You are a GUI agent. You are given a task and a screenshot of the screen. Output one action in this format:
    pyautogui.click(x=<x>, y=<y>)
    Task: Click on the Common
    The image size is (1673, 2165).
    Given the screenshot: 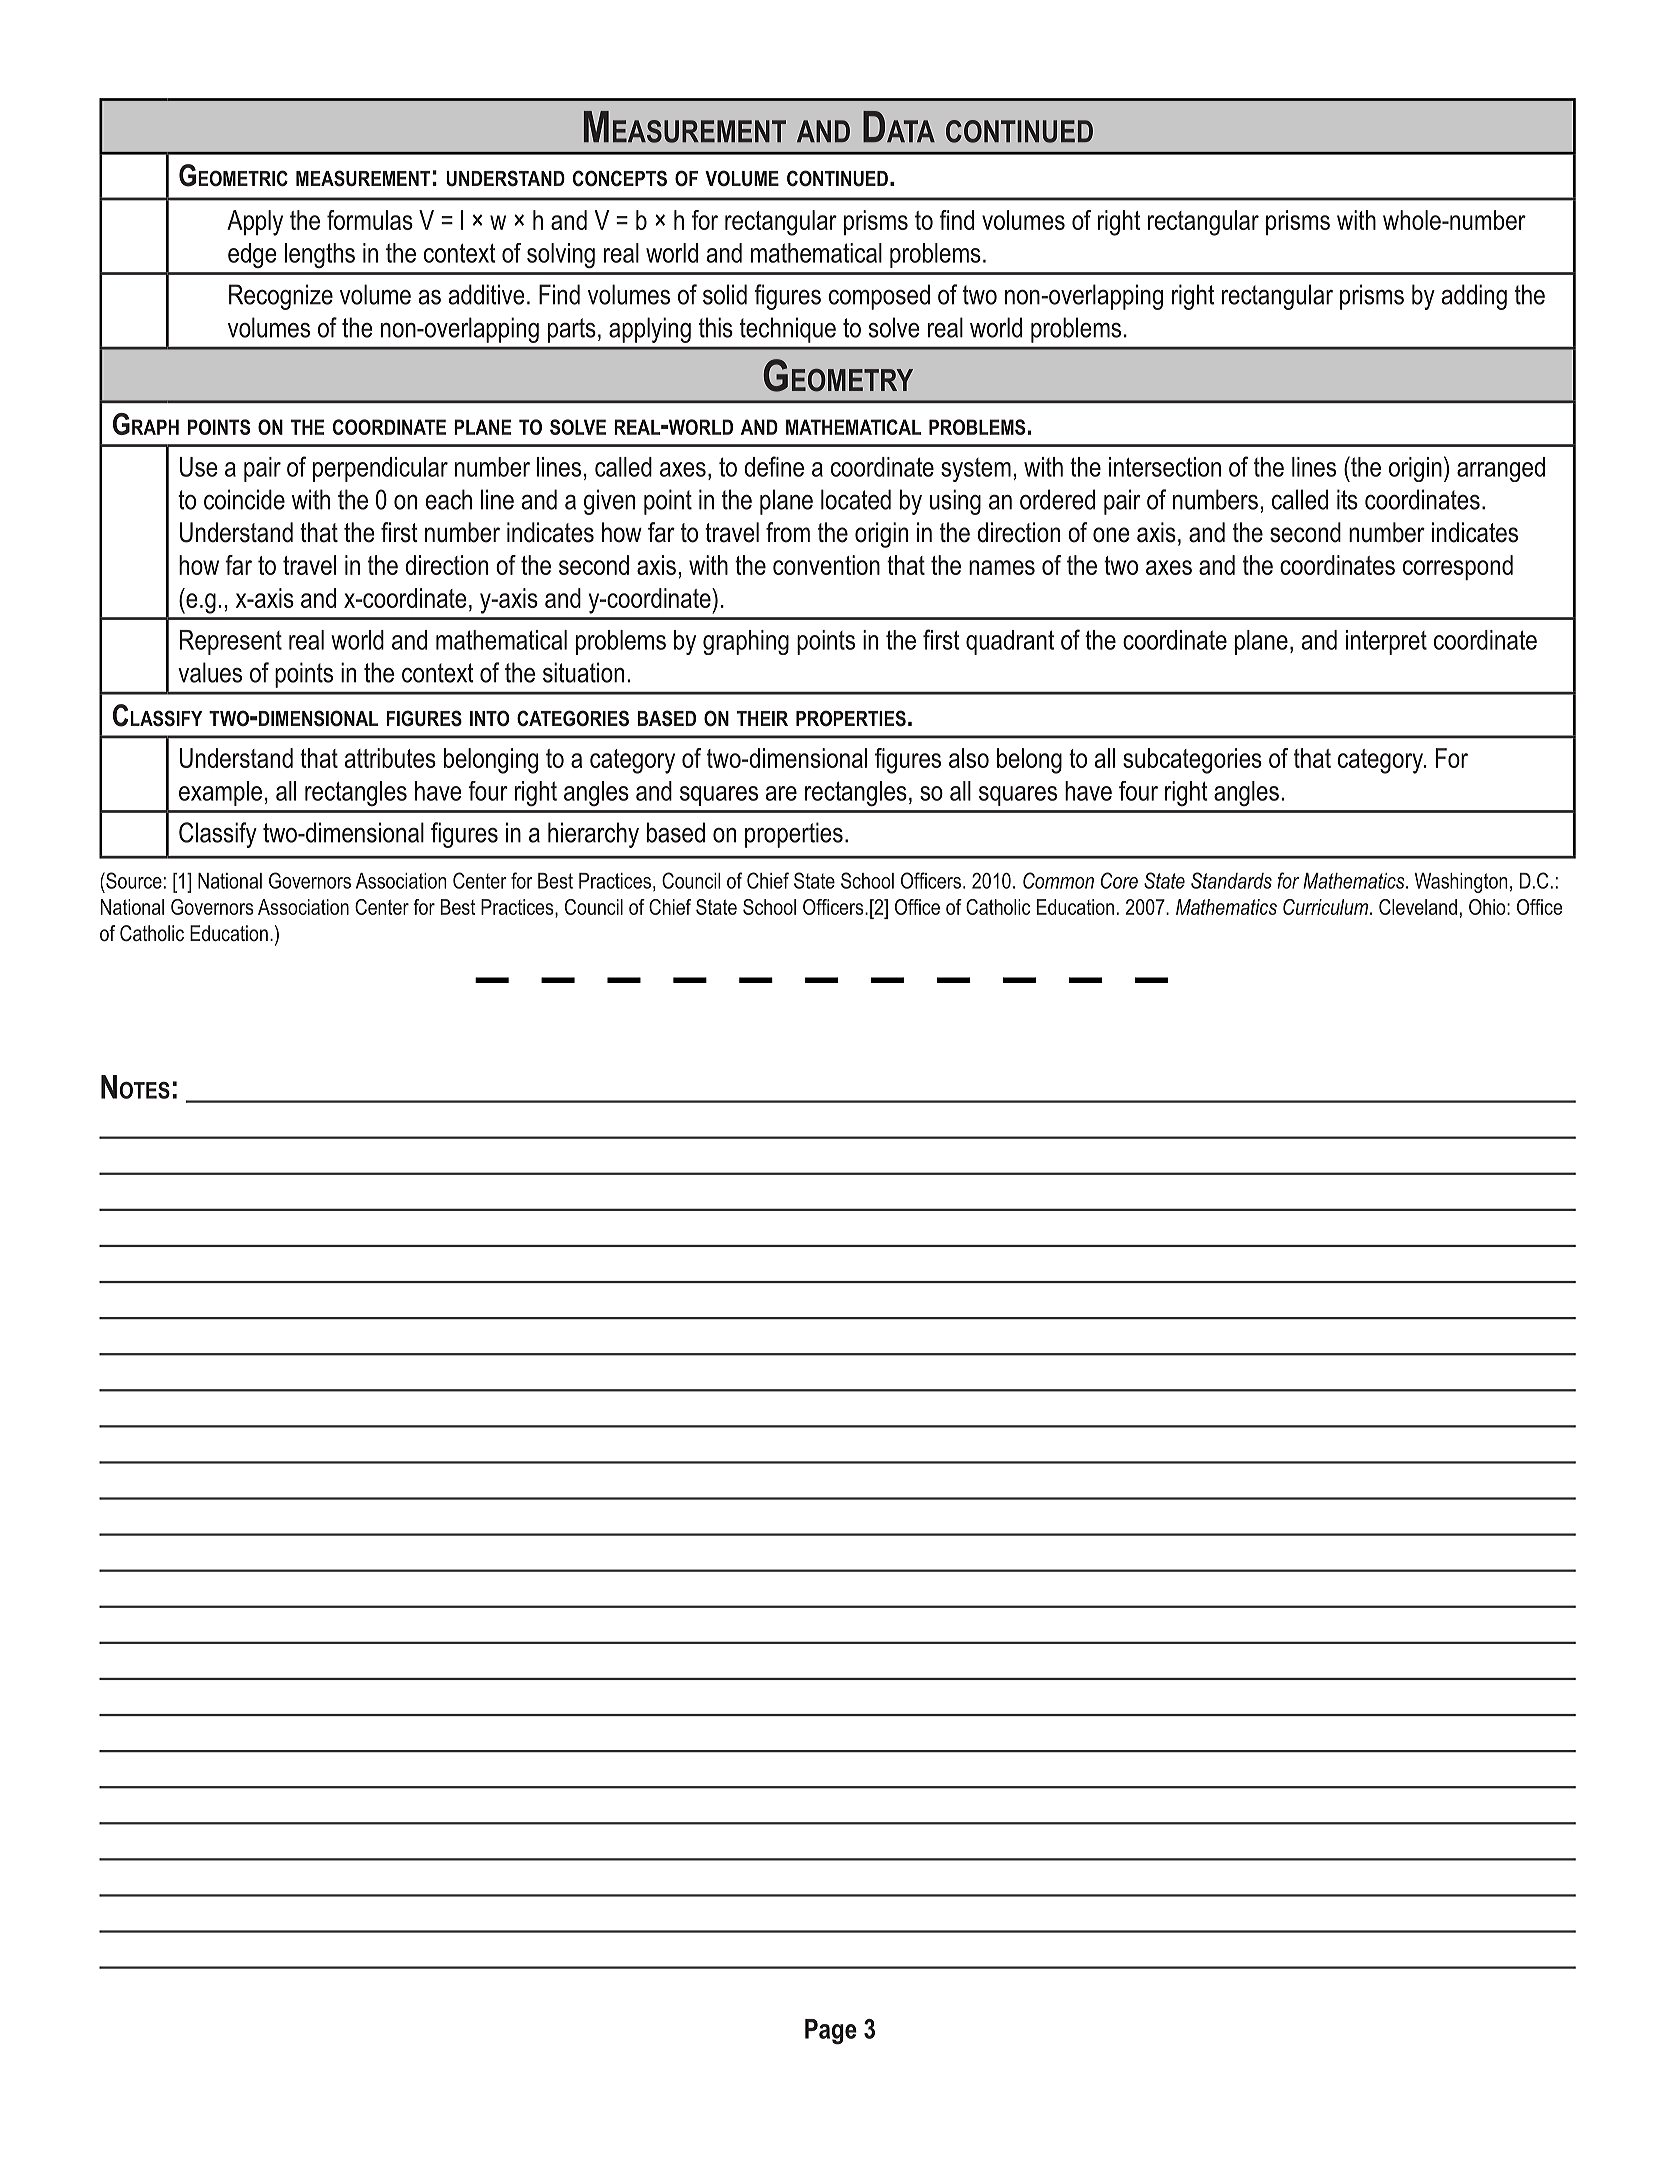 What is the action you would take?
    pyautogui.click(x=1058, y=880)
